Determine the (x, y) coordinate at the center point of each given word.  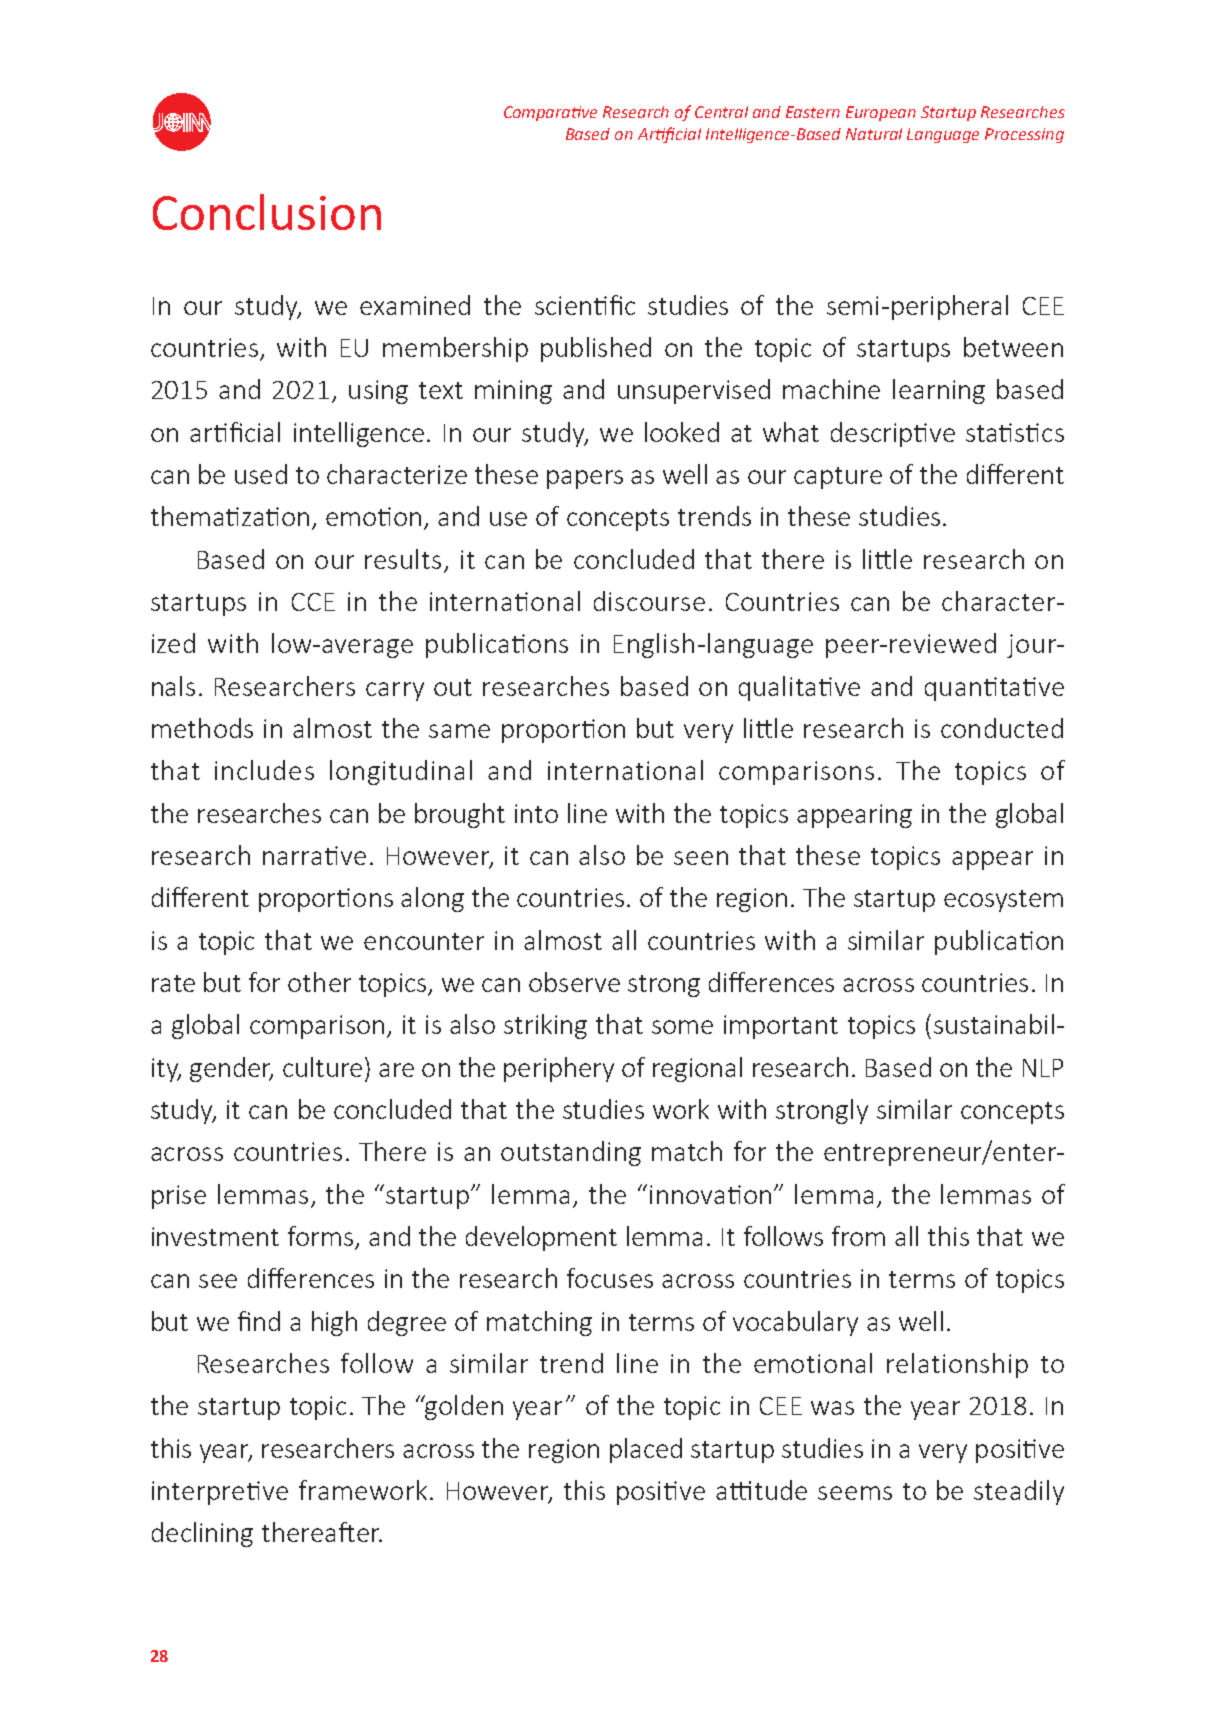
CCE (313, 602)
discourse (649, 601)
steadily (1019, 1492)
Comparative (550, 113)
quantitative (994, 689)
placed (646, 1450)
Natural (874, 134)
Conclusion (267, 212)
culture (322, 1067)
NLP (1043, 1068)
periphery (559, 1069)
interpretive (220, 1493)
